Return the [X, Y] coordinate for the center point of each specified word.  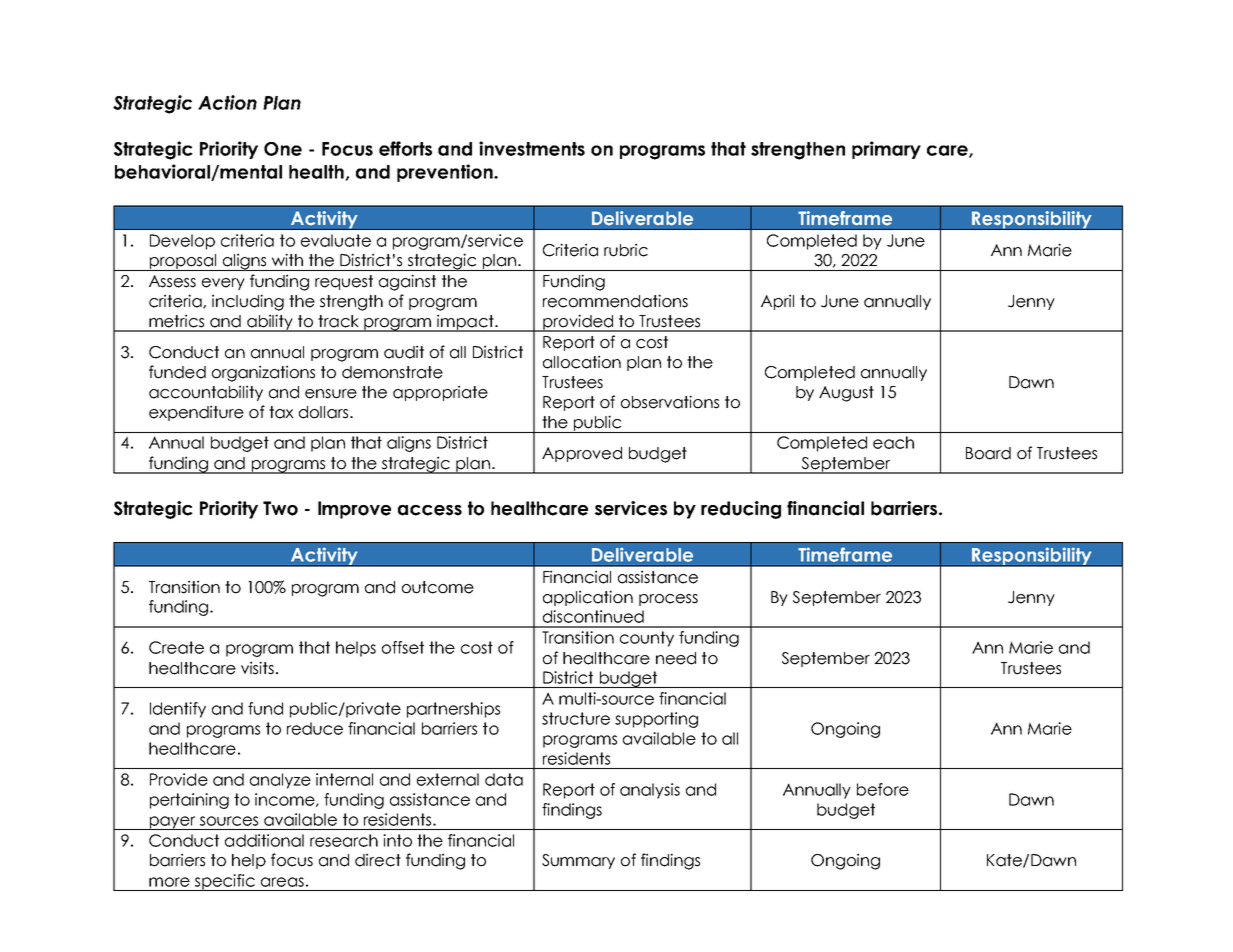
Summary [578, 861]
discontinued [593, 616]
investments [532, 148]
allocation [582, 362]
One [283, 149]
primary [886, 150]
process [668, 600]
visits [257, 668]
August [846, 394]
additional [264, 840]
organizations [263, 373]
